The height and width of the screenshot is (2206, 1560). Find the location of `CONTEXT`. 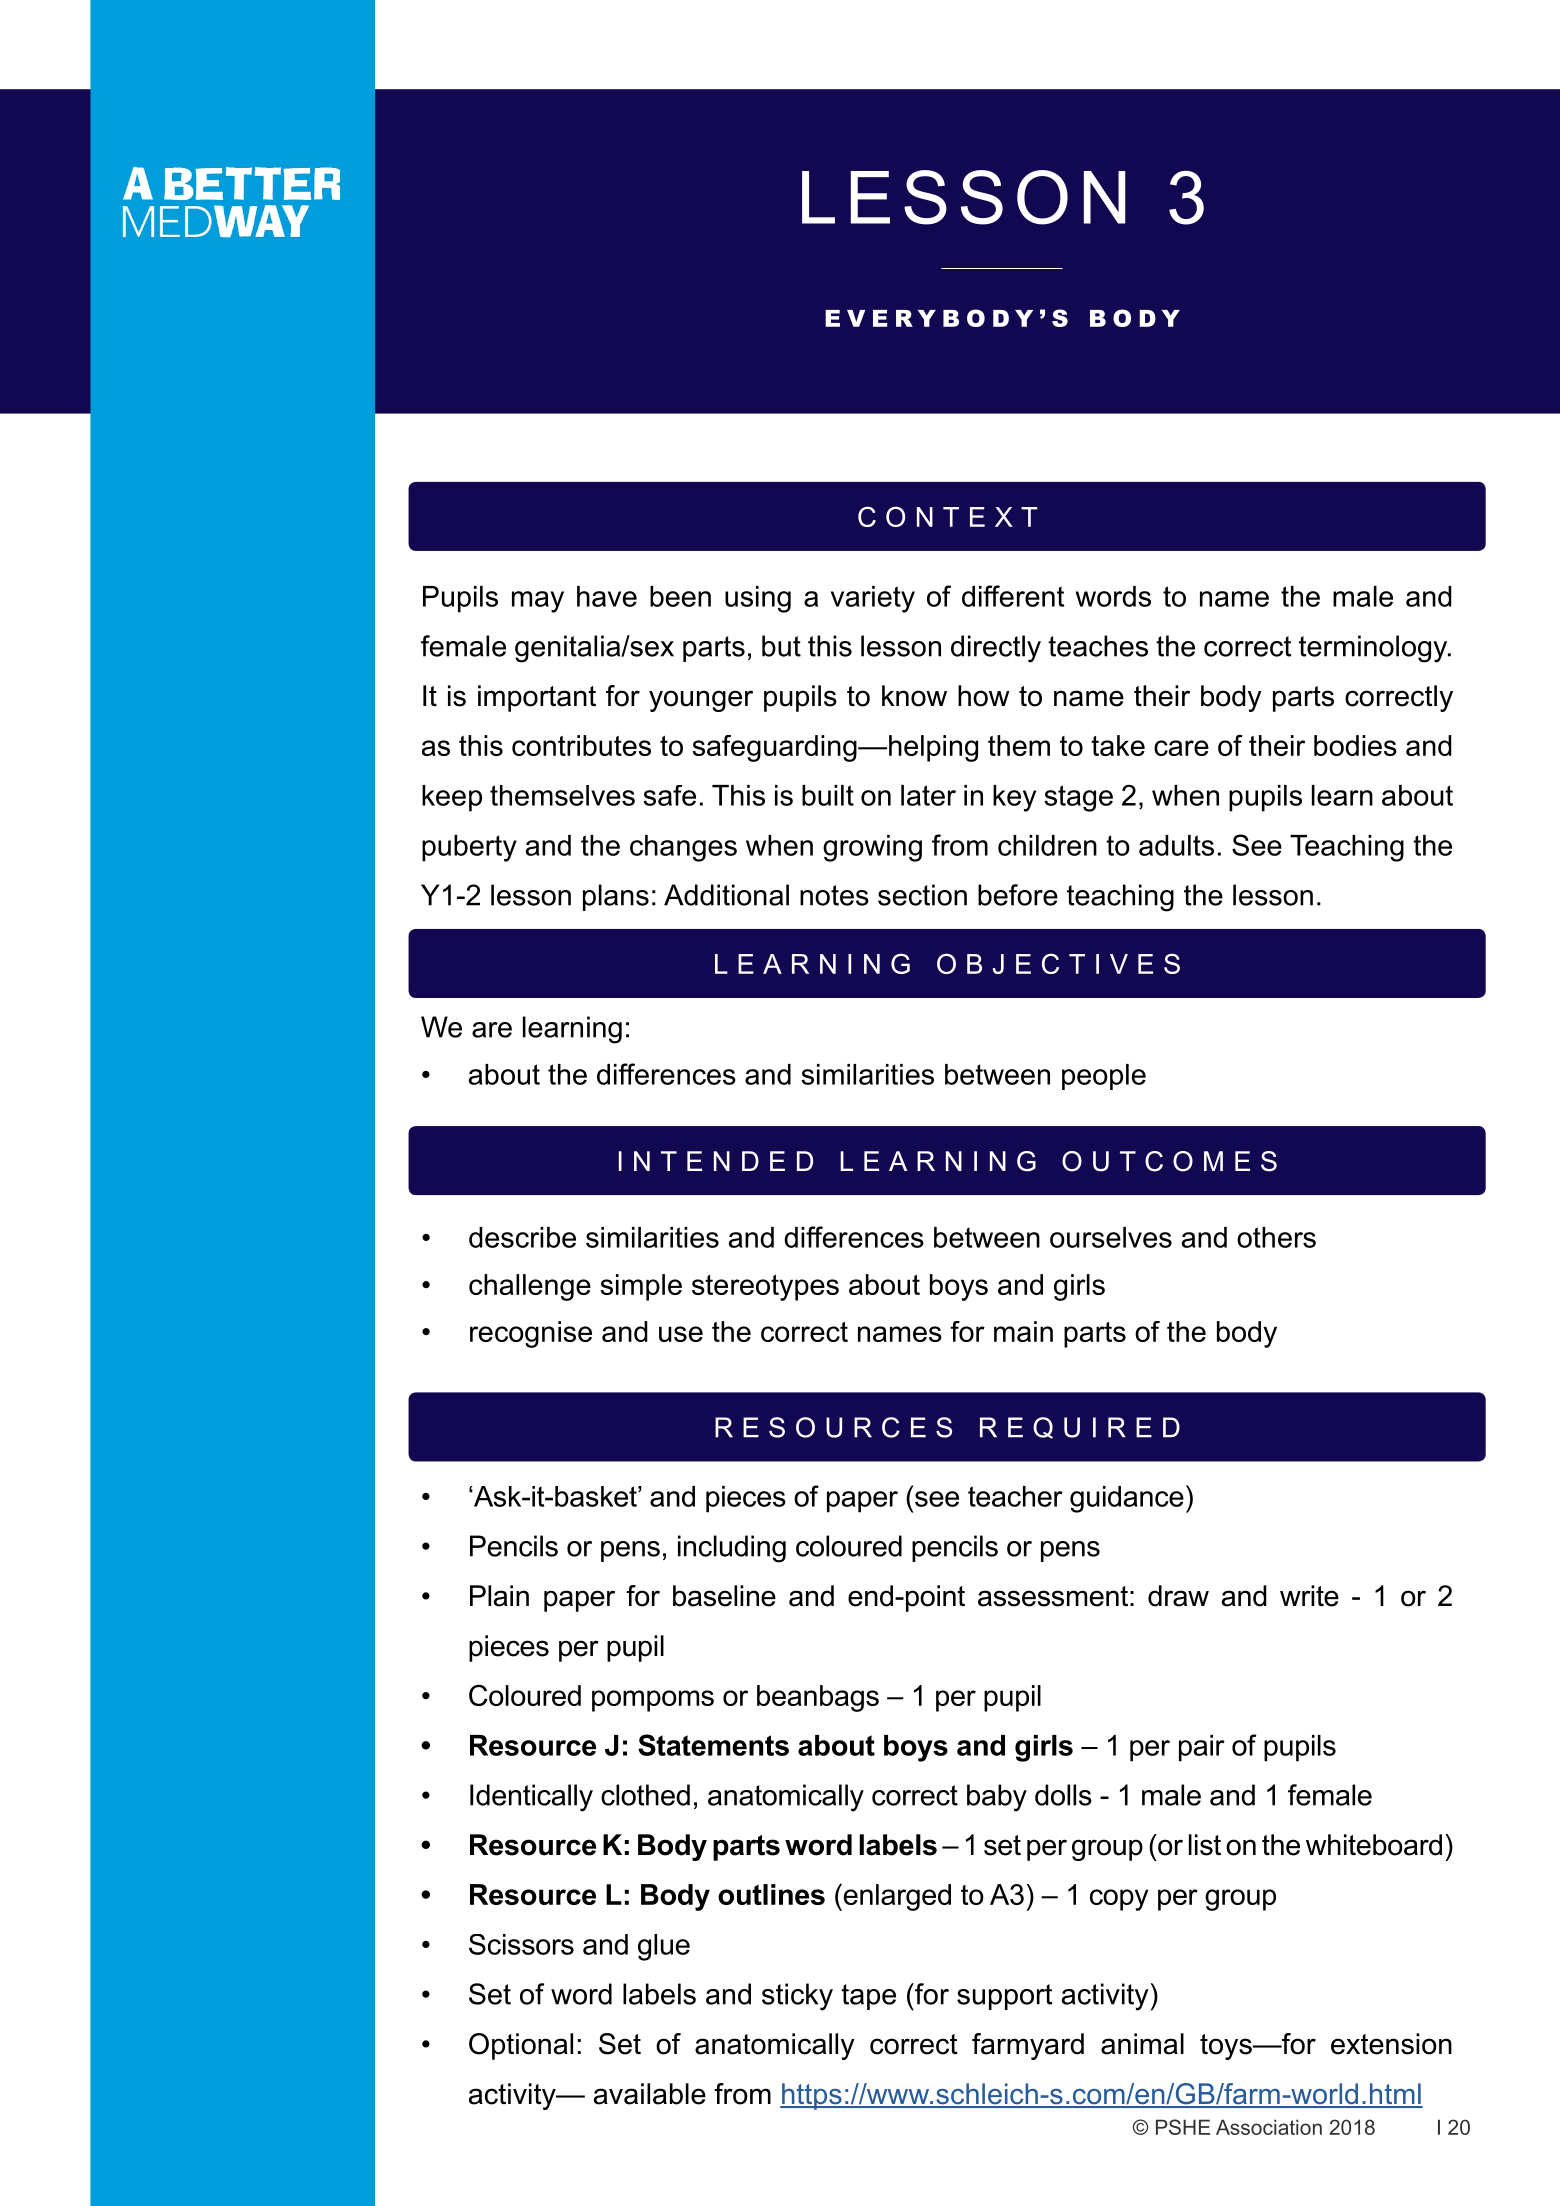

CONTEXT is located at coordinates (948, 516).
